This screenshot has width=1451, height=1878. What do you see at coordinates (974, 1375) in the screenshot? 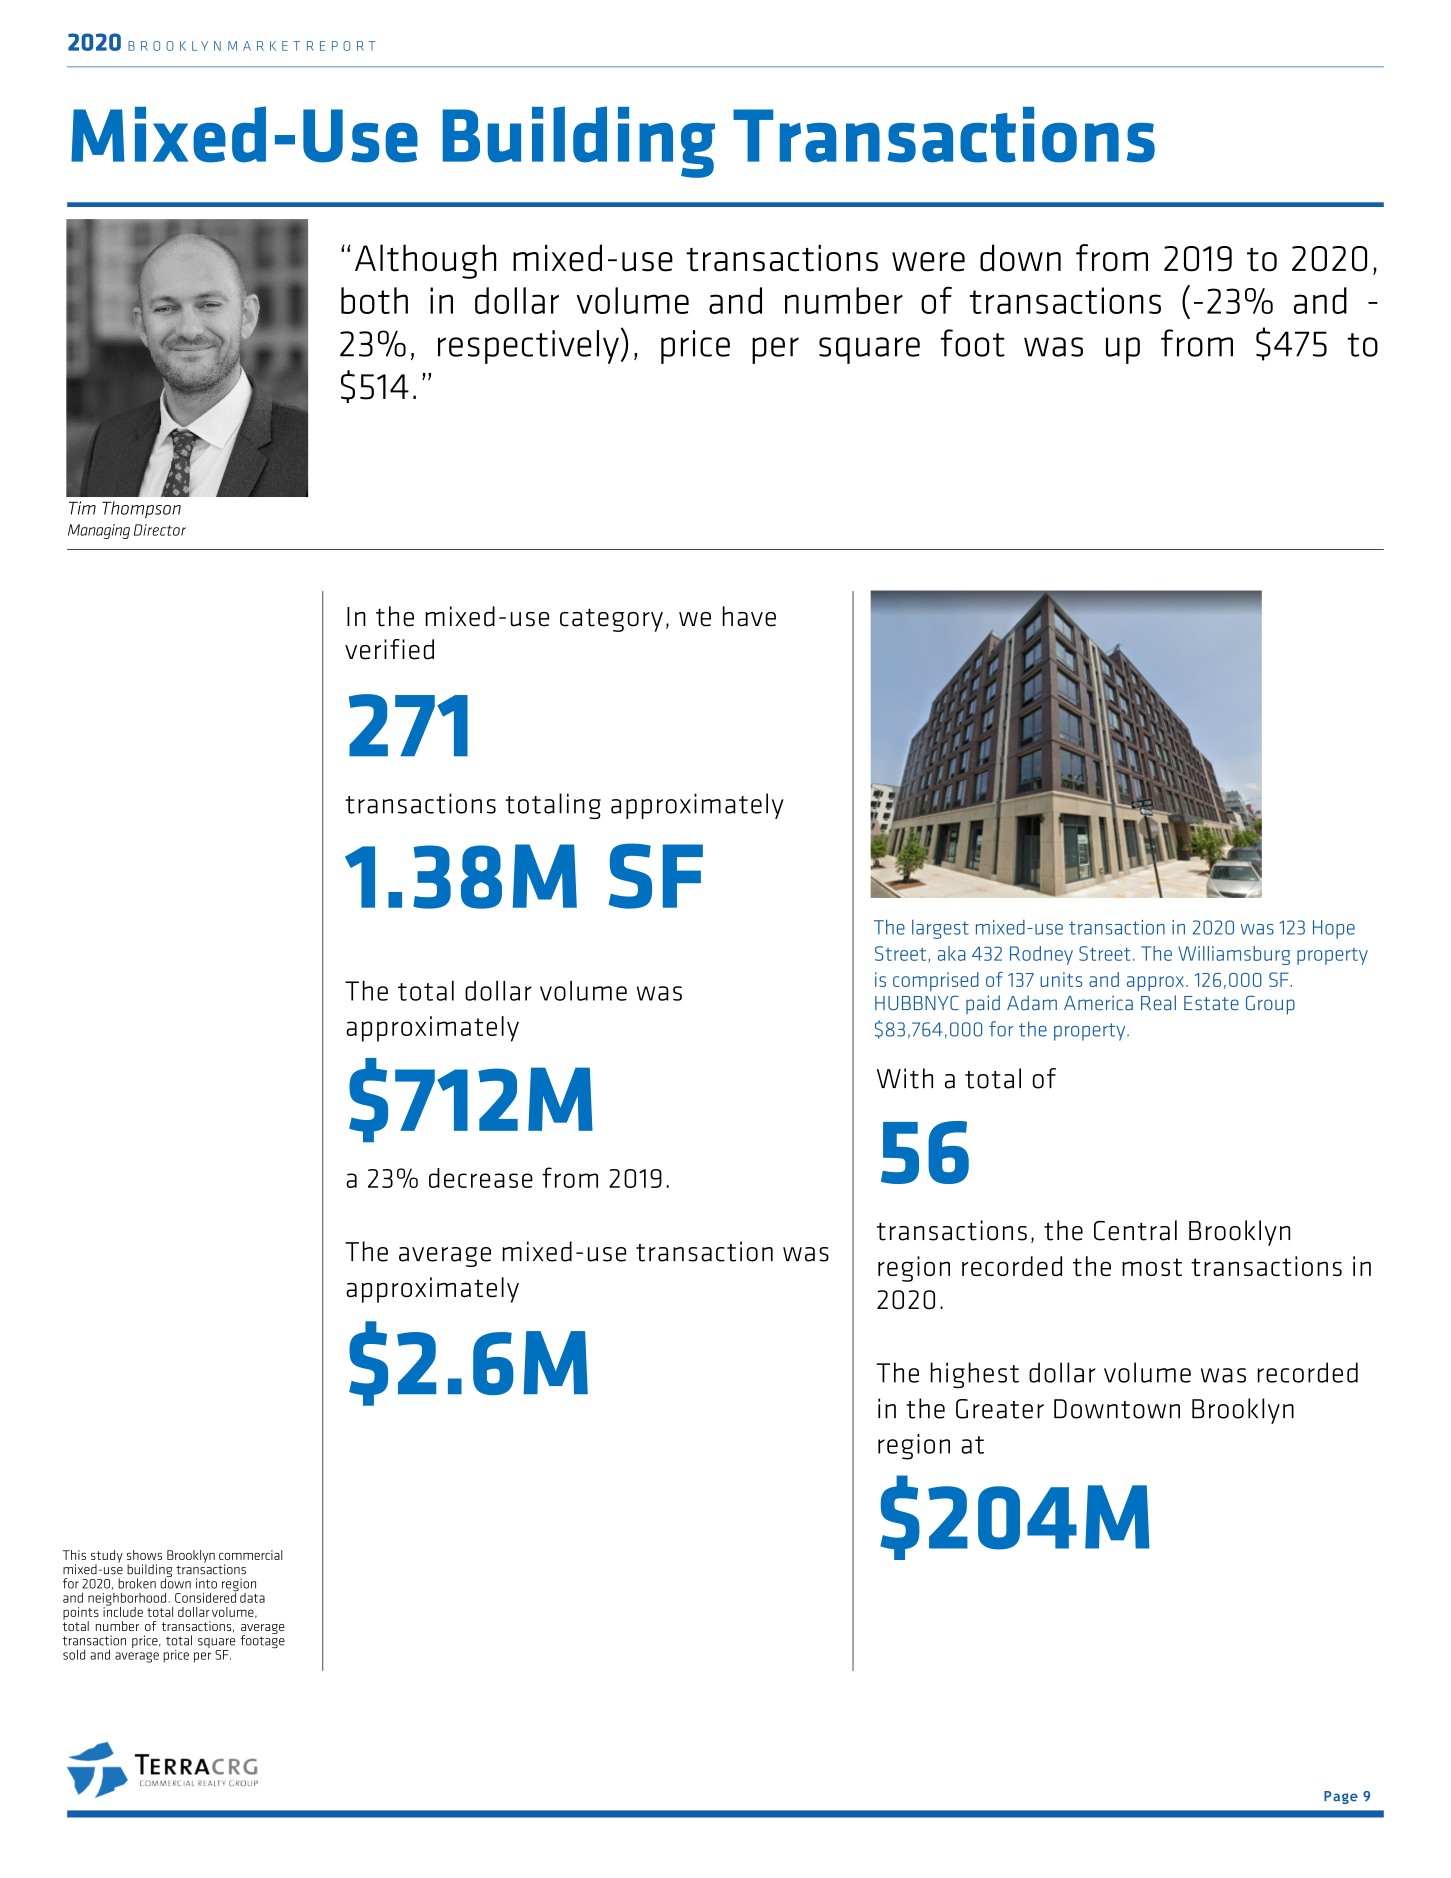
I see `highest` at bounding box center [974, 1375].
